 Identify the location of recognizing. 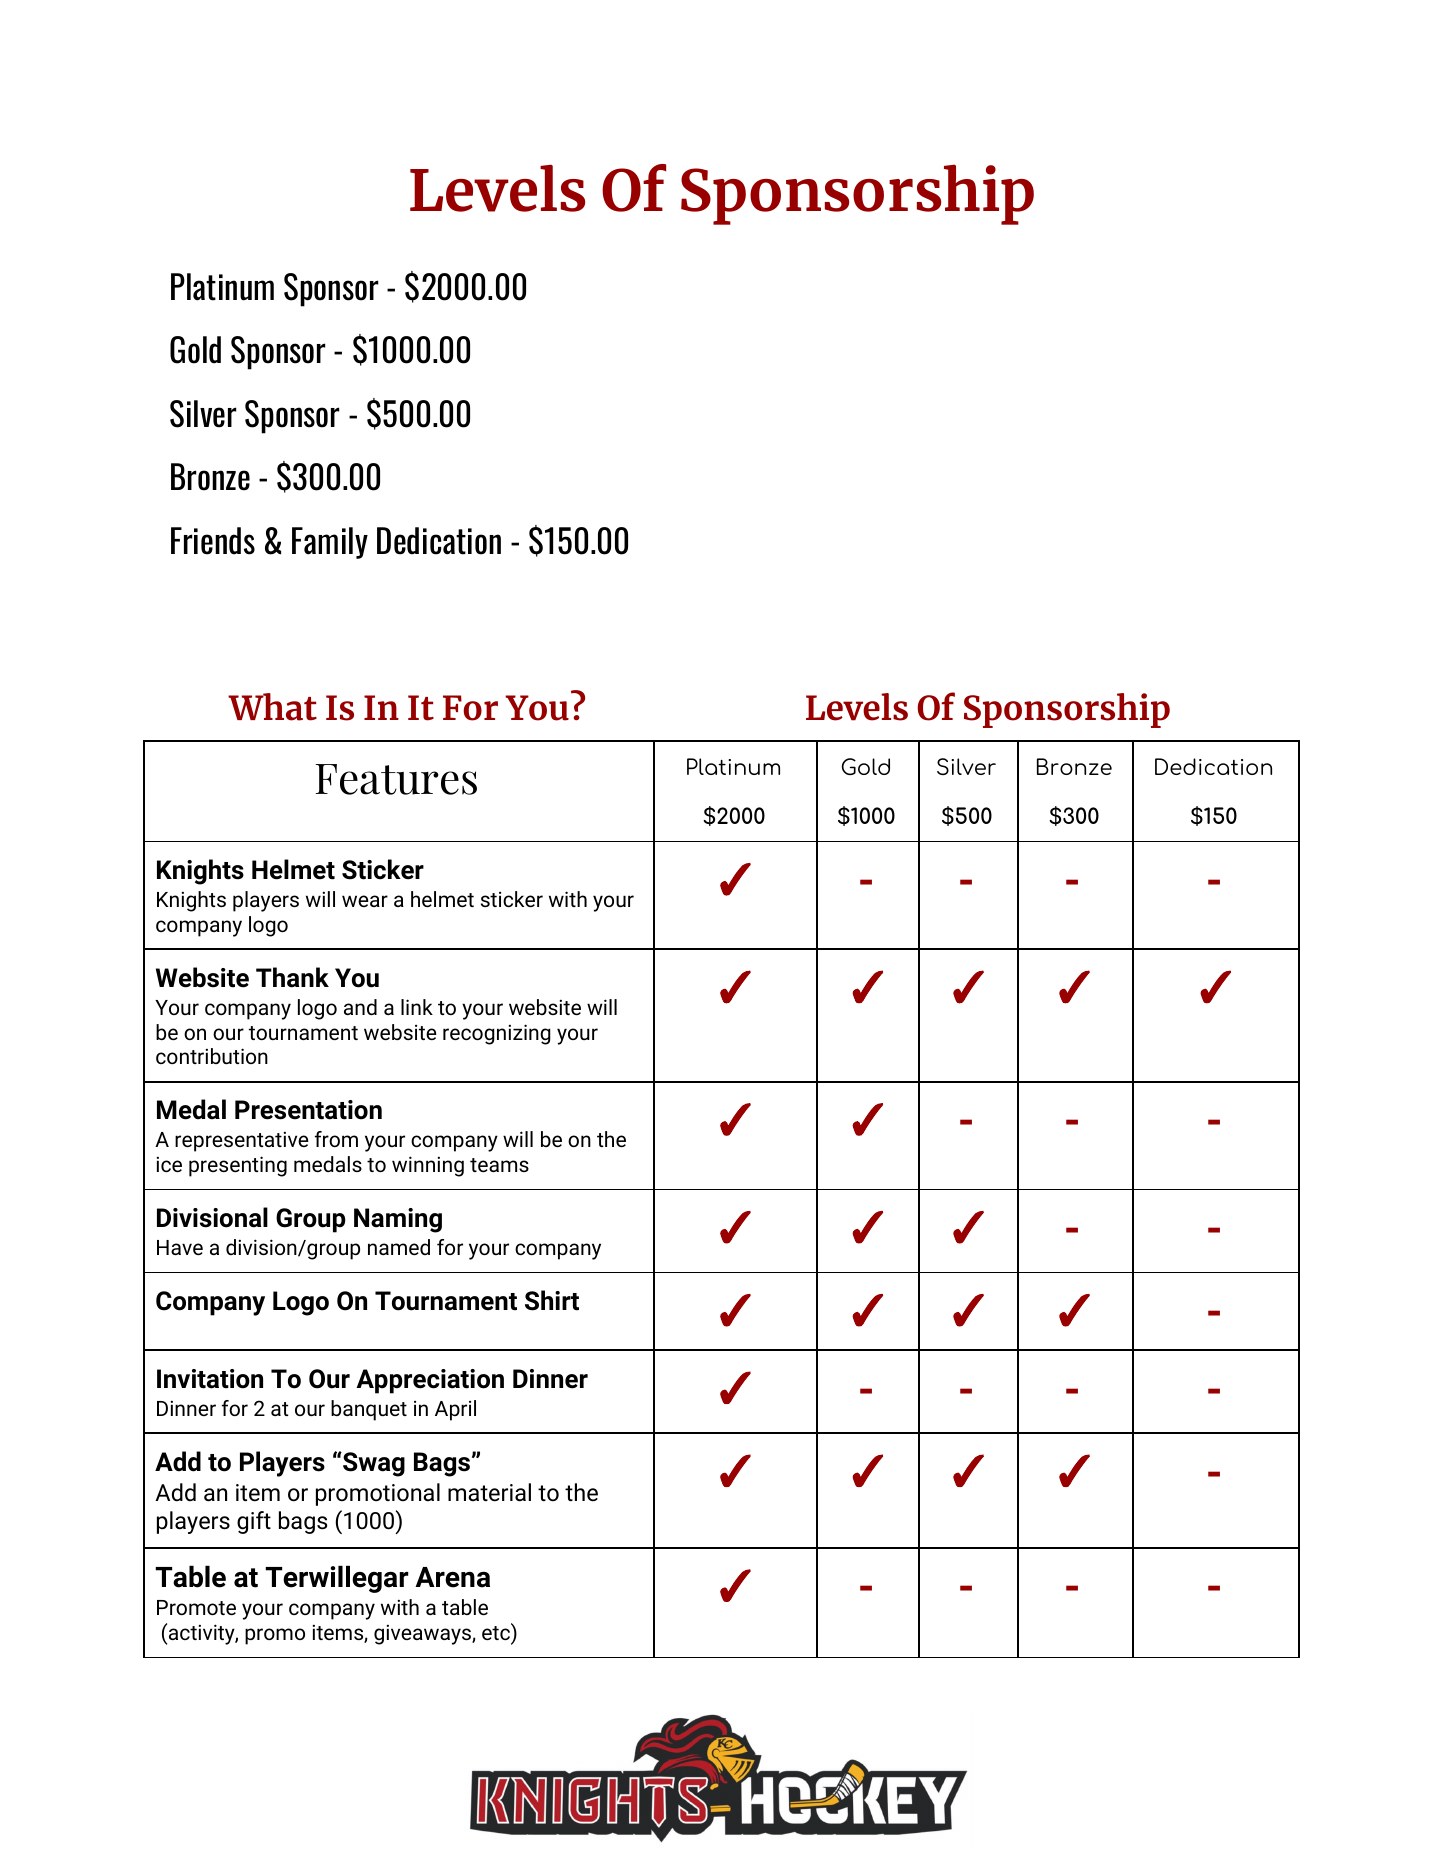
(497, 1034).
